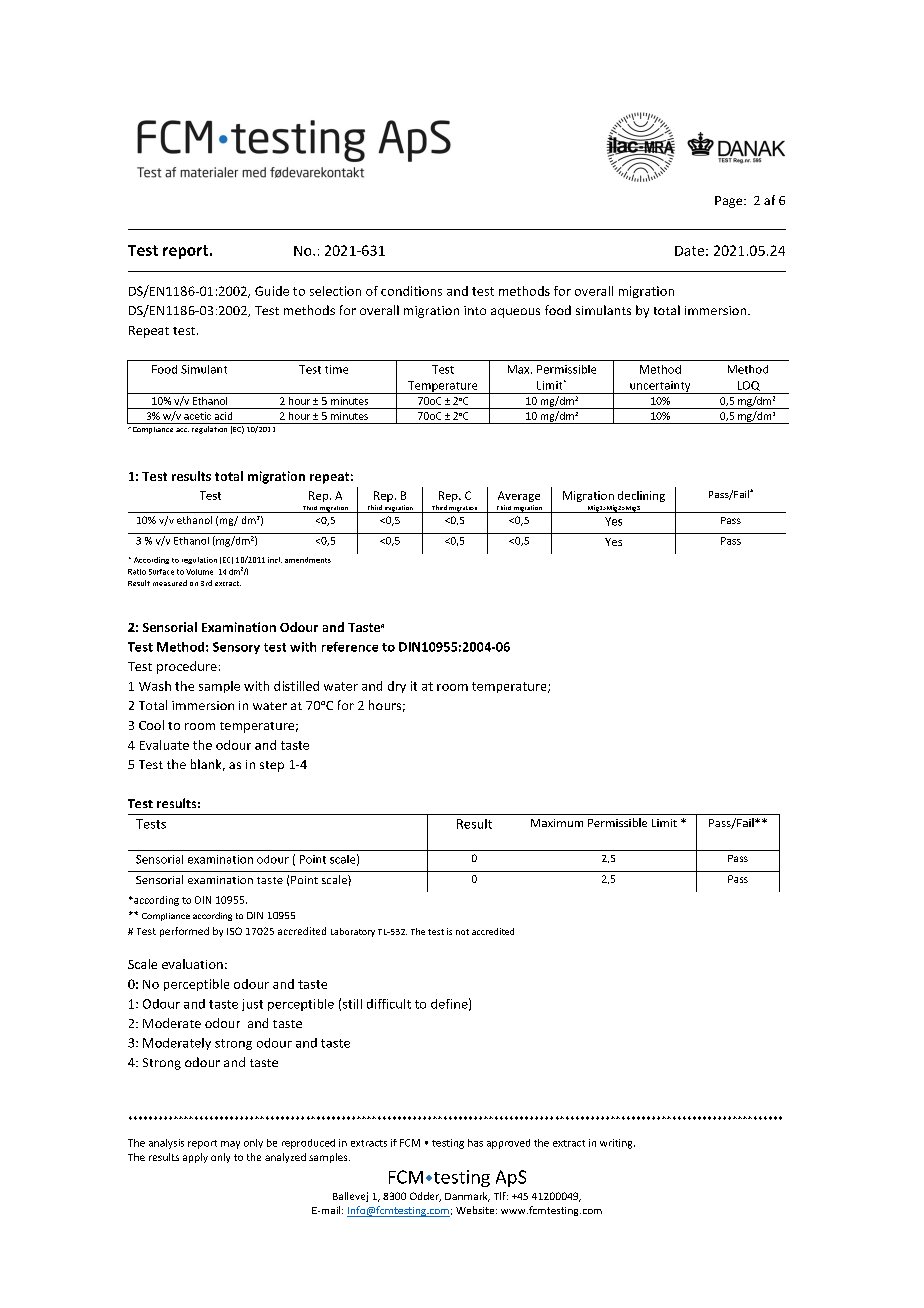 This screenshot has width=924, height=1308. I want to click on declining, so click(641, 496).
